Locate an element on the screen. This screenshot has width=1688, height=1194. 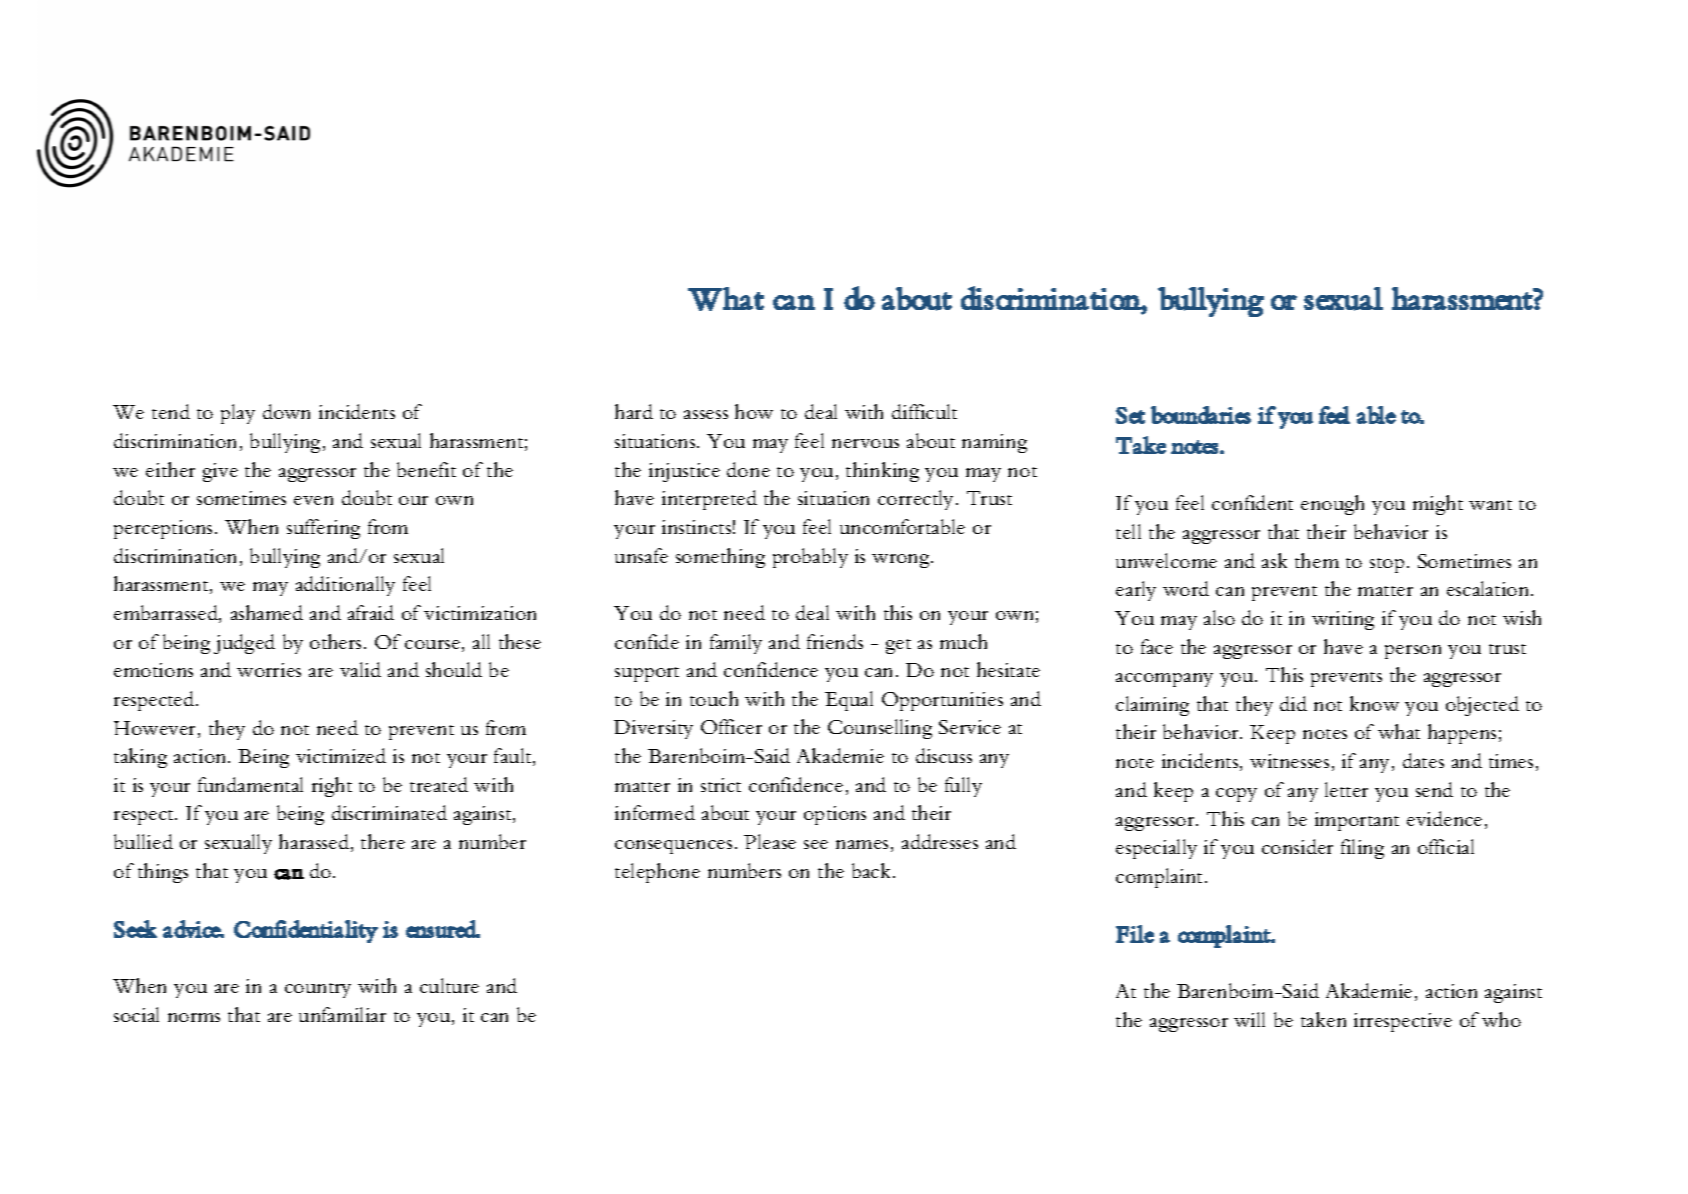
country is located at coordinates (318, 990).
